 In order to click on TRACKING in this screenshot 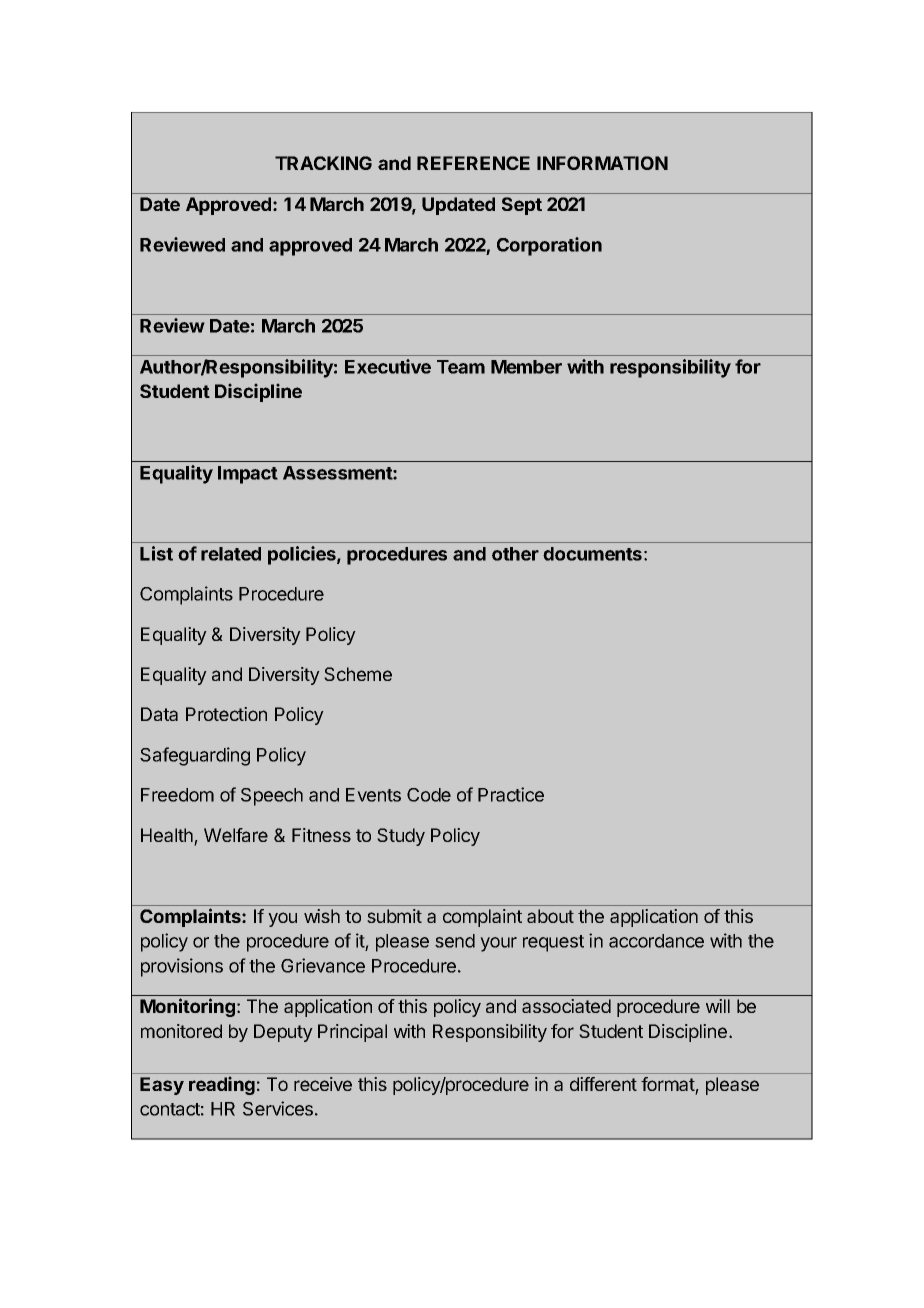, I will do `click(323, 163)`.
